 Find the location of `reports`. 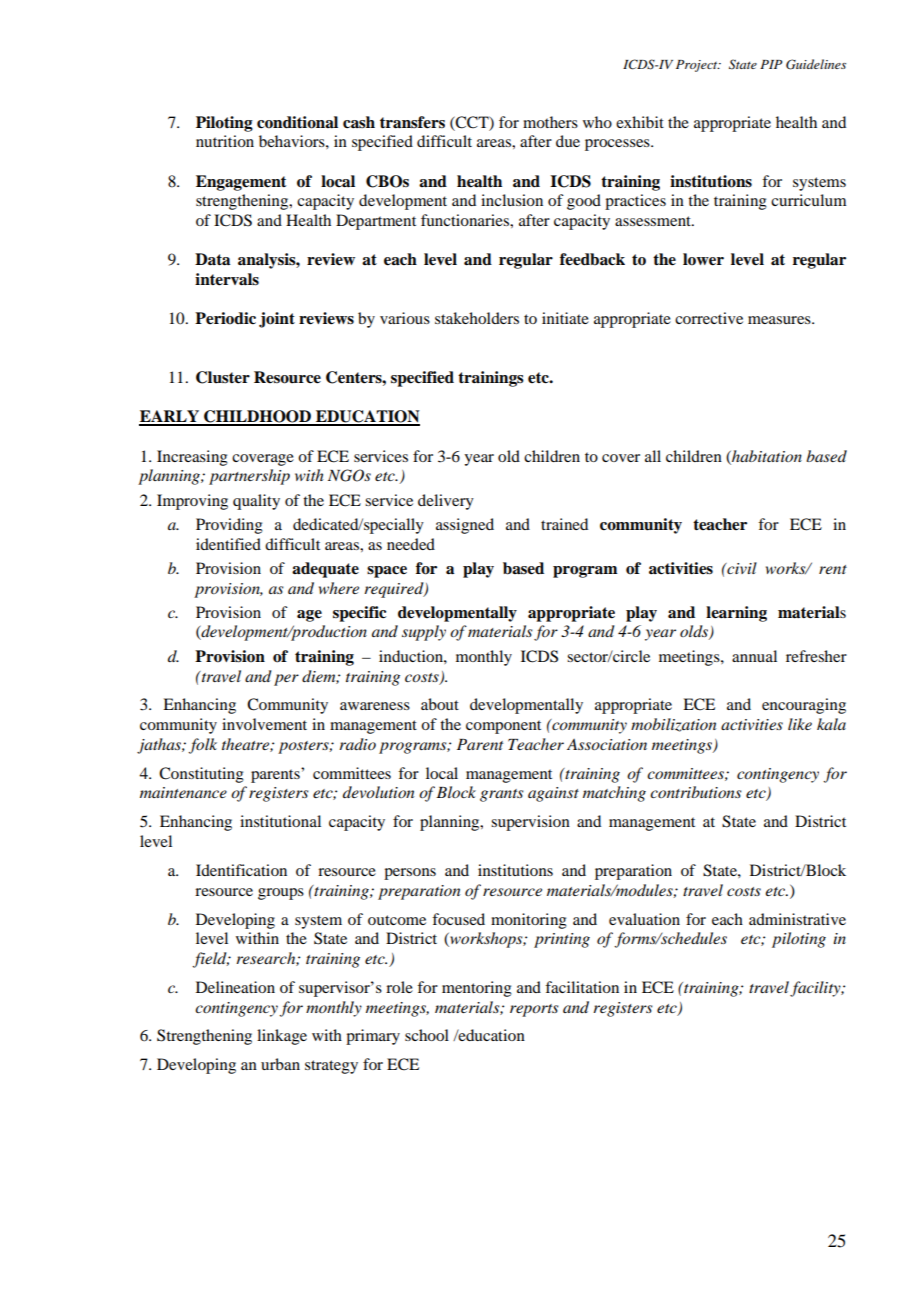

reports is located at coordinates (534, 1010).
